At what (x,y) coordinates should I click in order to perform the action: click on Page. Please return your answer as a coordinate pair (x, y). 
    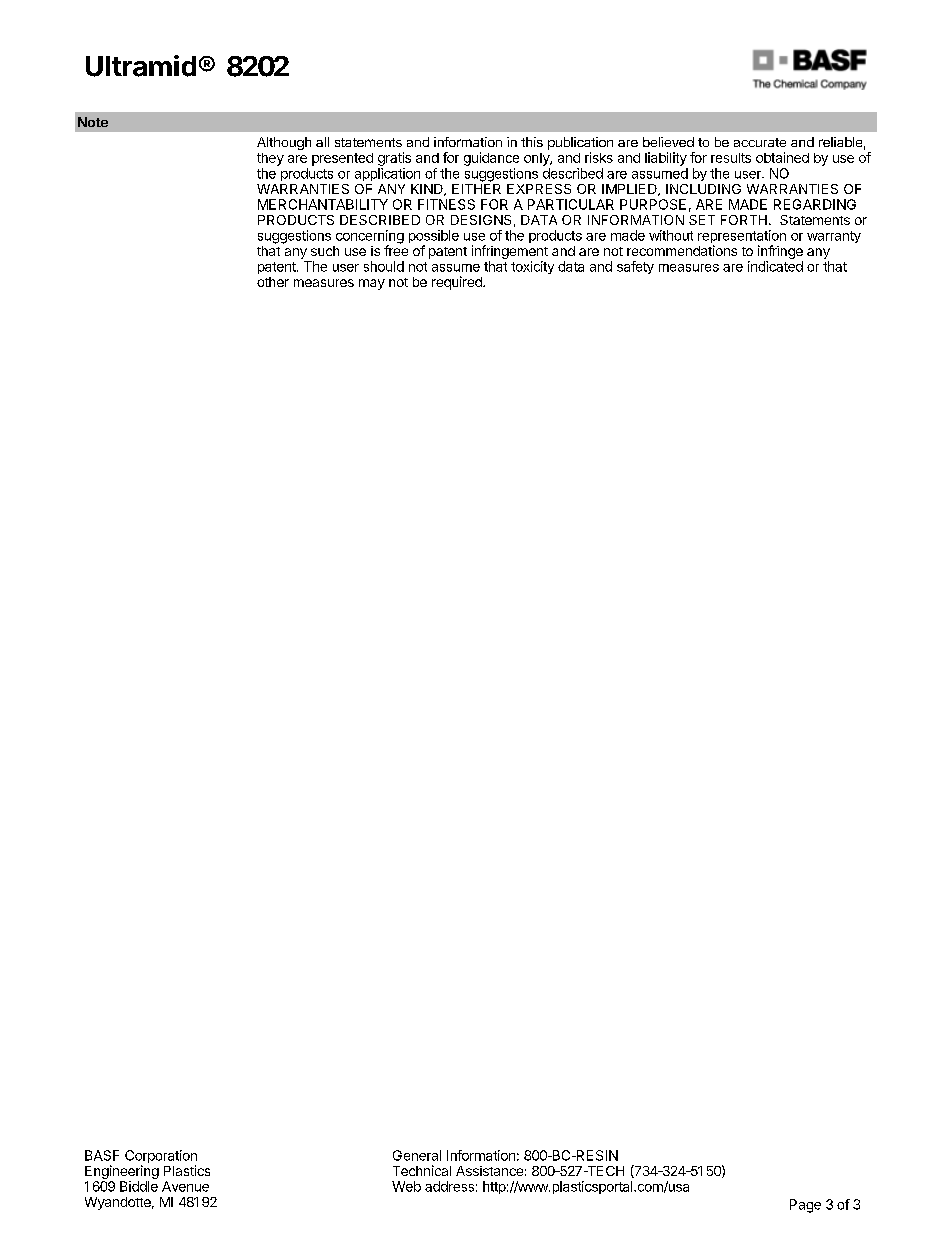
    Looking at the image, I should click on (805, 1206).
